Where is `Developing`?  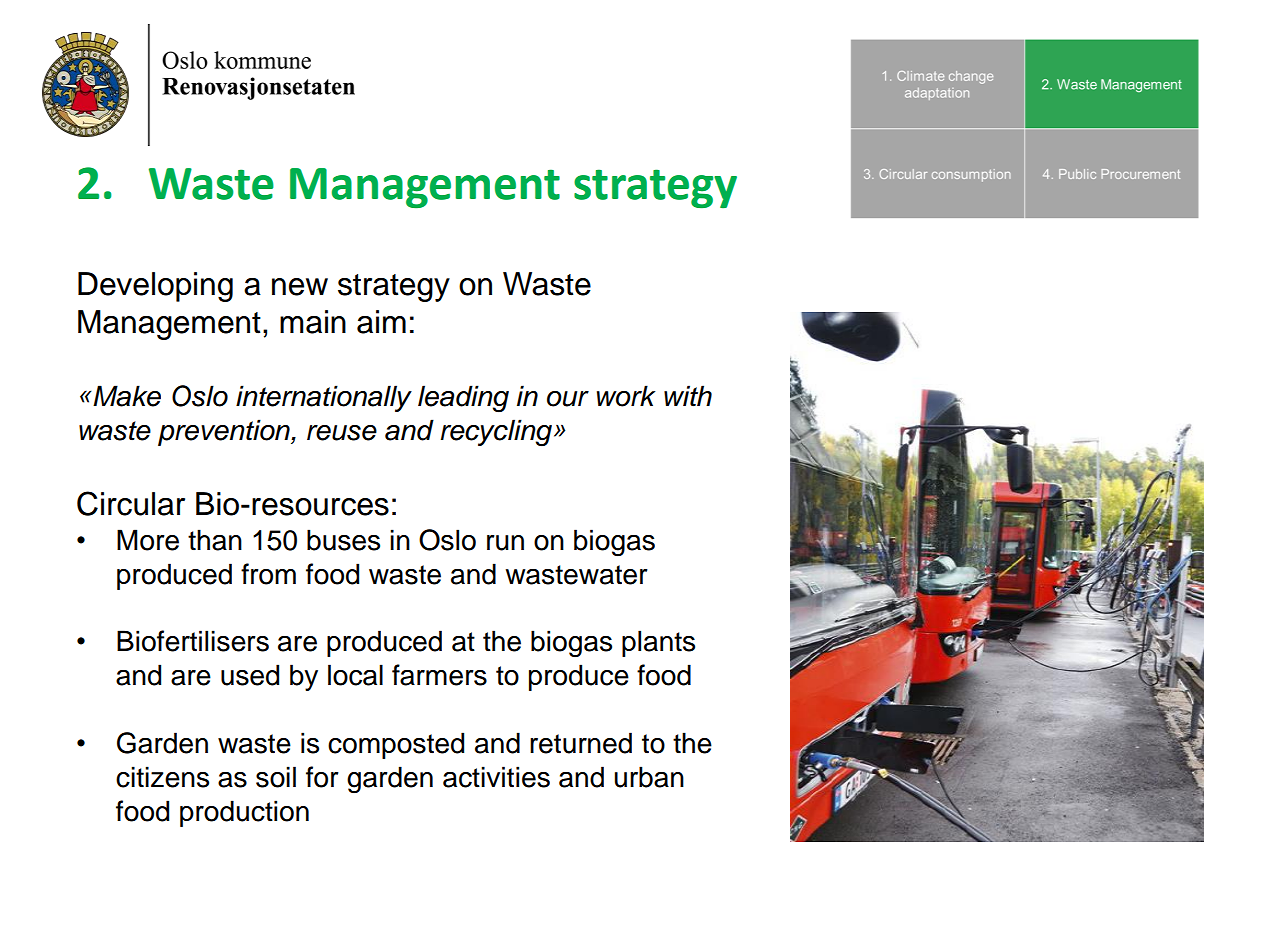
Developing is located at coordinates (155, 287).
